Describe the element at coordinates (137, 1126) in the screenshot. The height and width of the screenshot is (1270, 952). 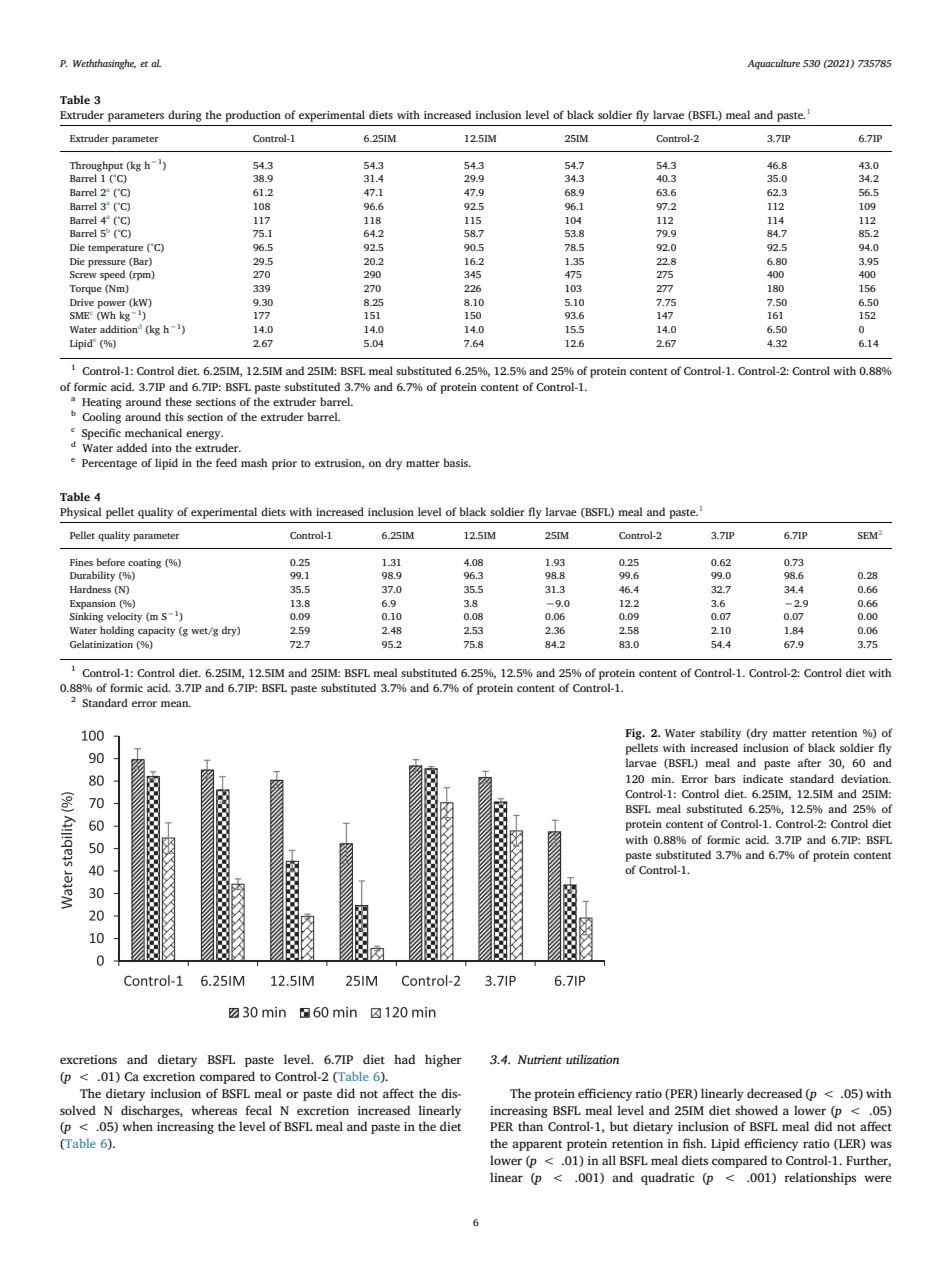
I see `when` at that location.
